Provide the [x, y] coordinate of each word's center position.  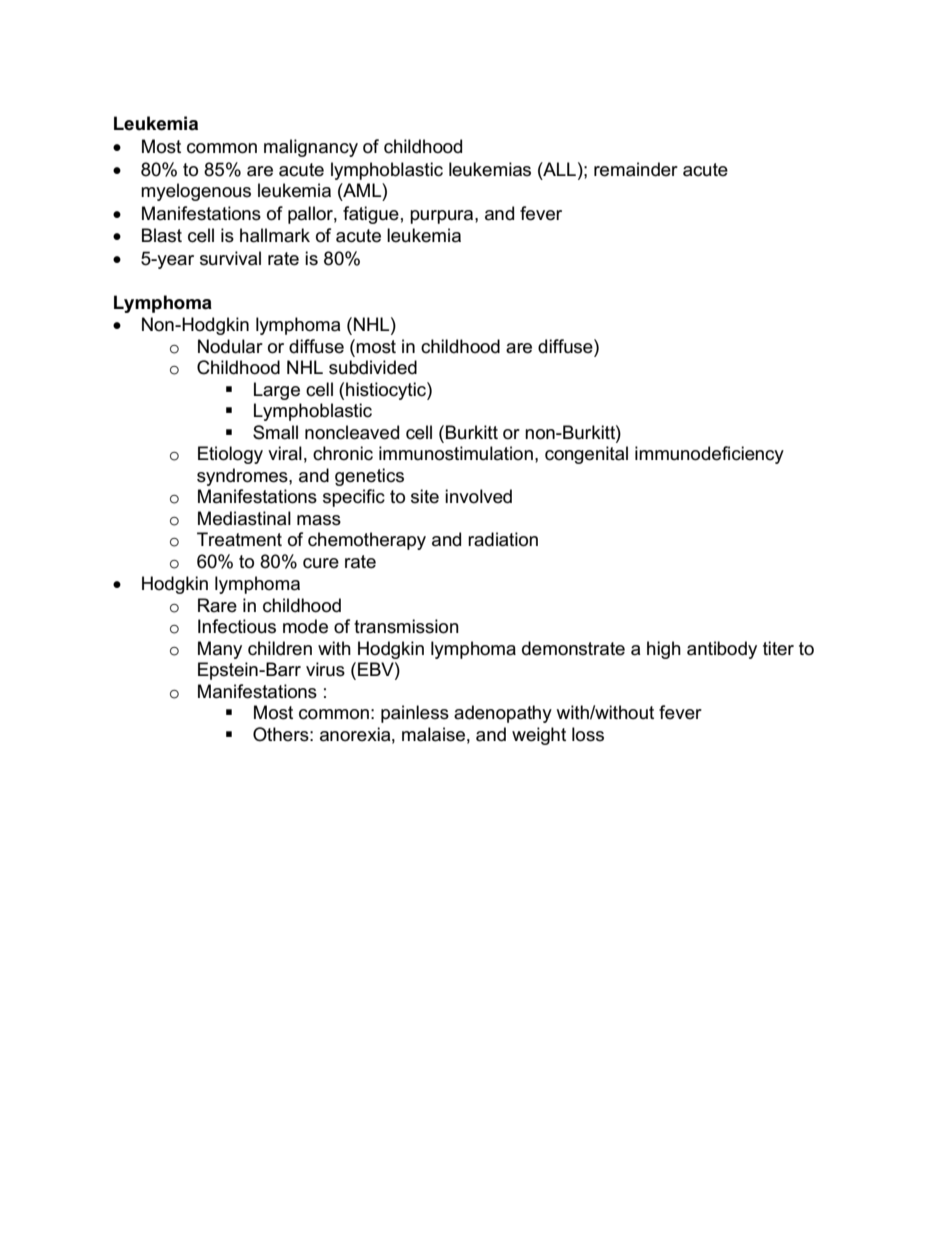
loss [588, 734]
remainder [636, 169]
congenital [586, 455]
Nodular [230, 346]
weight [539, 736]
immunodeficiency [709, 455]
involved [478, 496]
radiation [503, 539]
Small [275, 432]
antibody [722, 650]
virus [325, 669]
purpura [443, 217]
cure [321, 563]
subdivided [373, 367]
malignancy [311, 148]
